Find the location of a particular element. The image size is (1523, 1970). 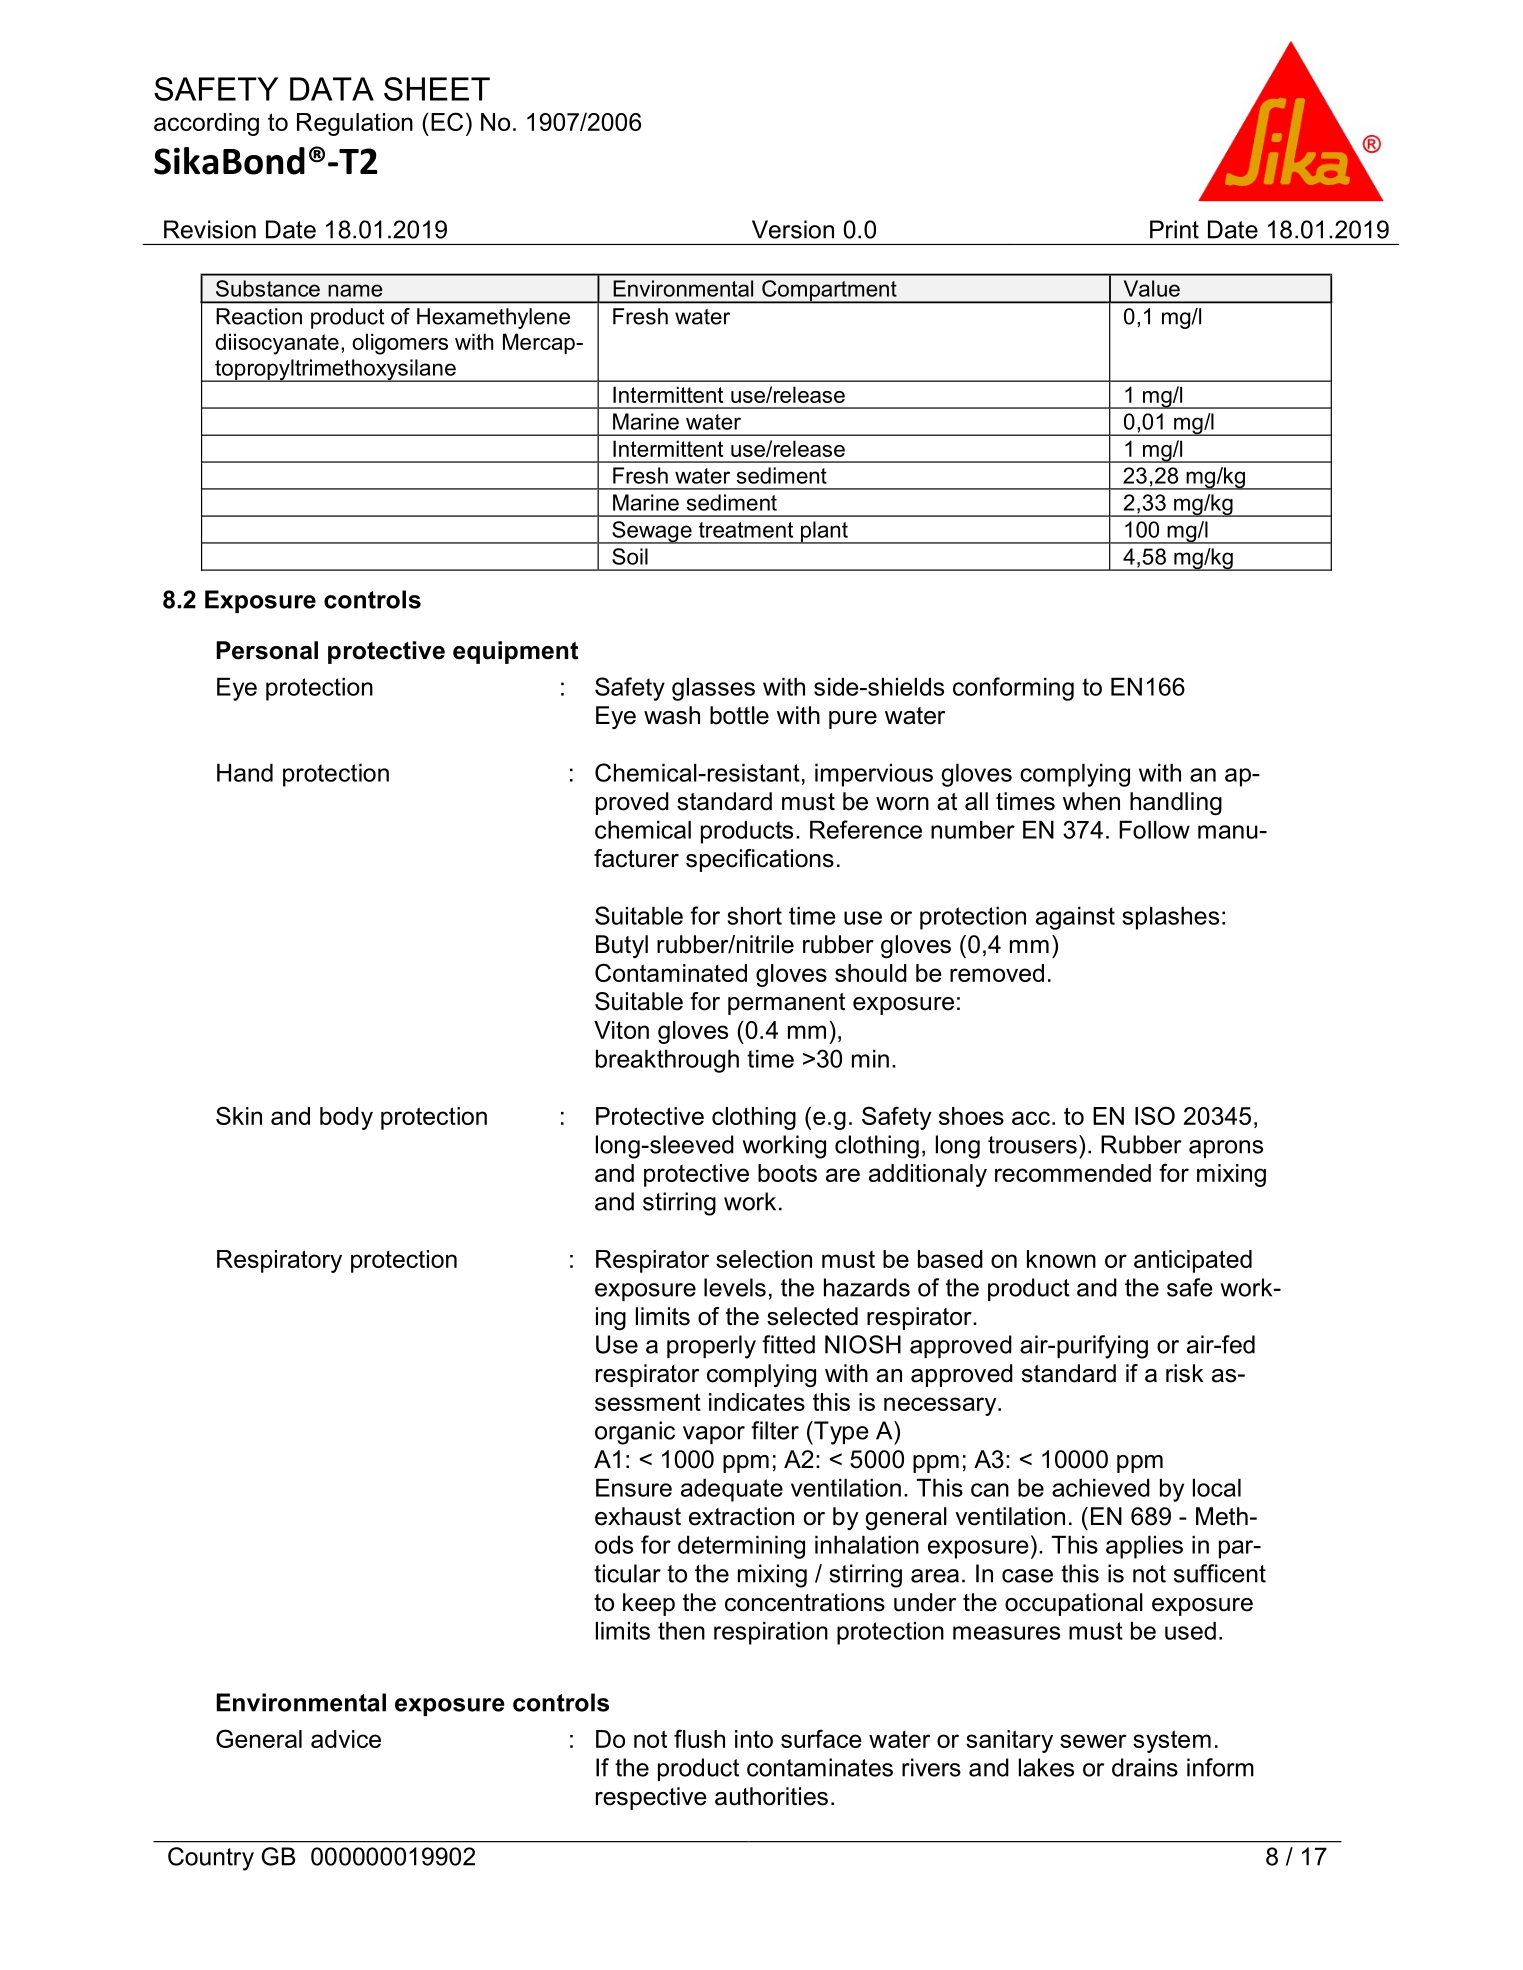

Personal is located at coordinates (267, 650).
